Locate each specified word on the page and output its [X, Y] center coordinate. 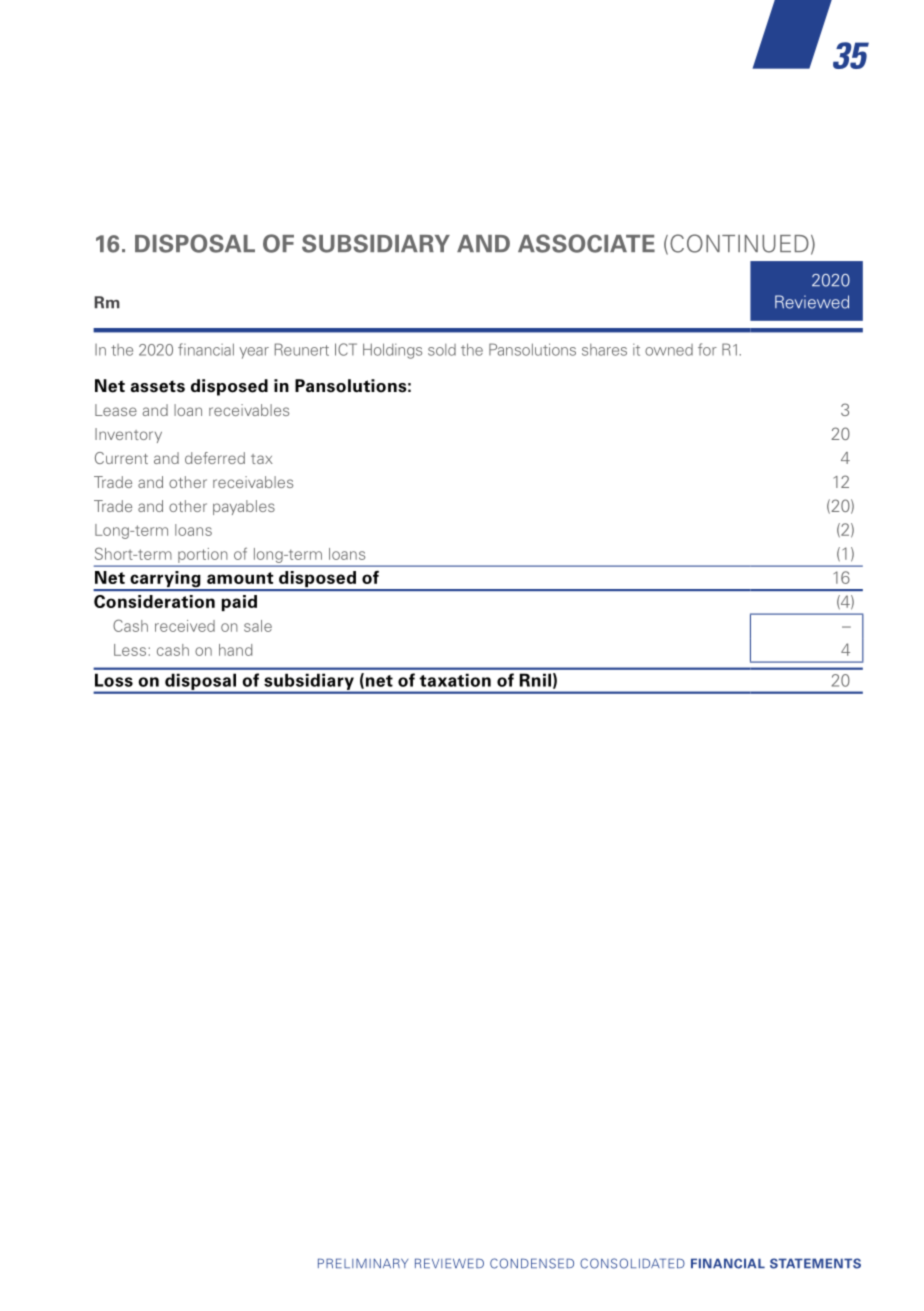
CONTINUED [739, 243]
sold [442, 350]
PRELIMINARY [363, 1263]
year [254, 353]
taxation [455, 680]
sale [258, 626]
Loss [114, 680]
